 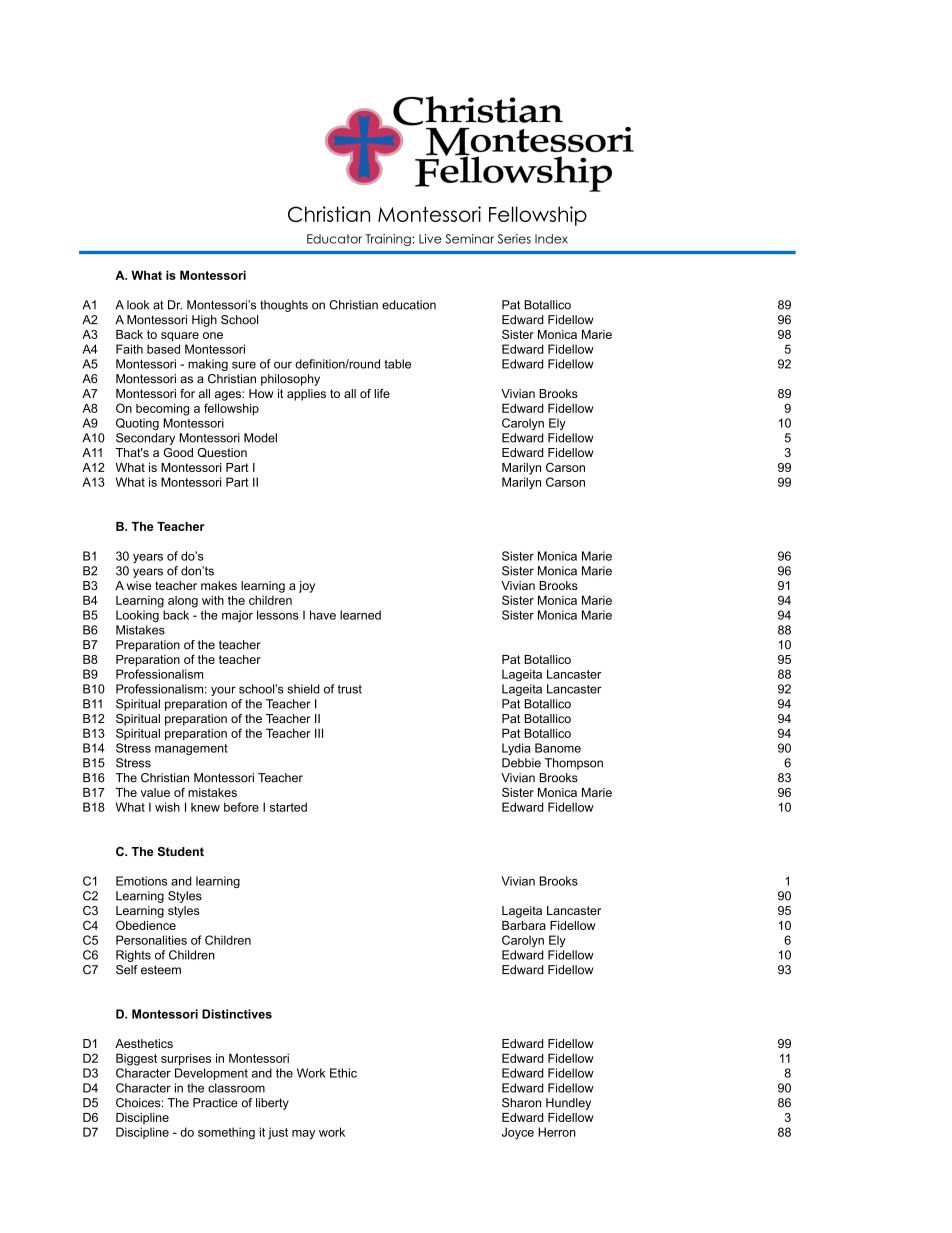 What do you see at coordinates (204, 321) in the page?
I see `High` at bounding box center [204, 321].
